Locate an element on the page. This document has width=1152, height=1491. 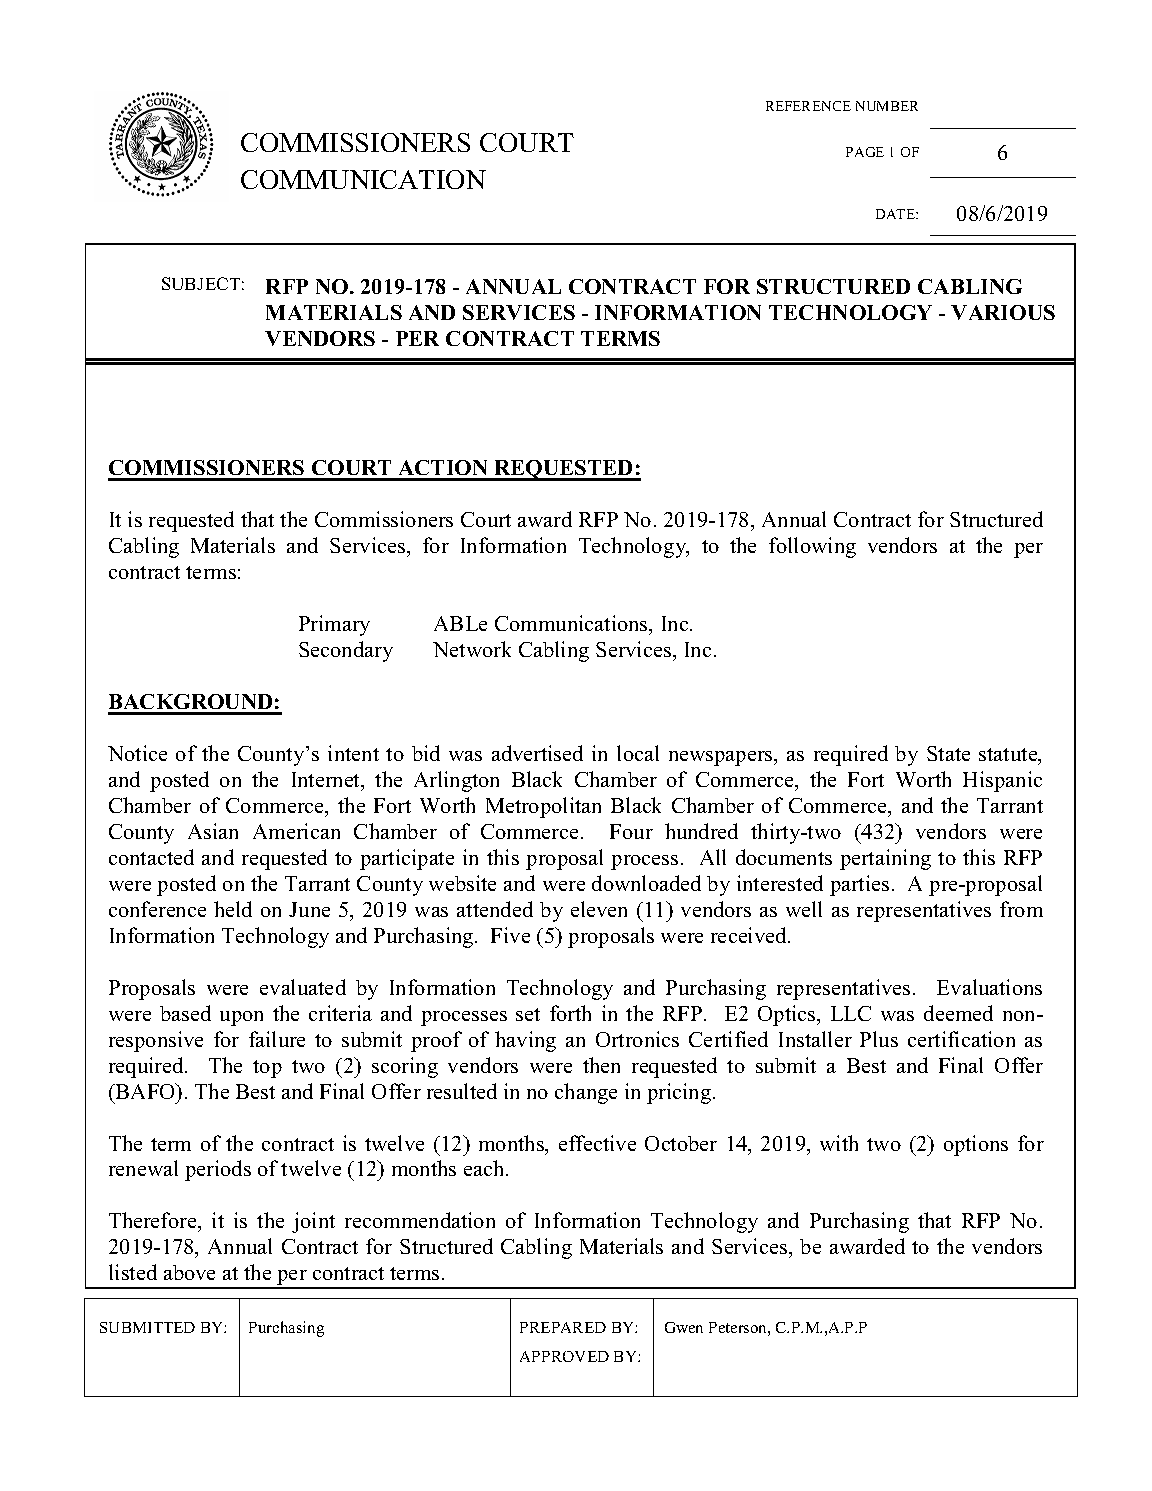
Network is located at coordinates (472, 649).
